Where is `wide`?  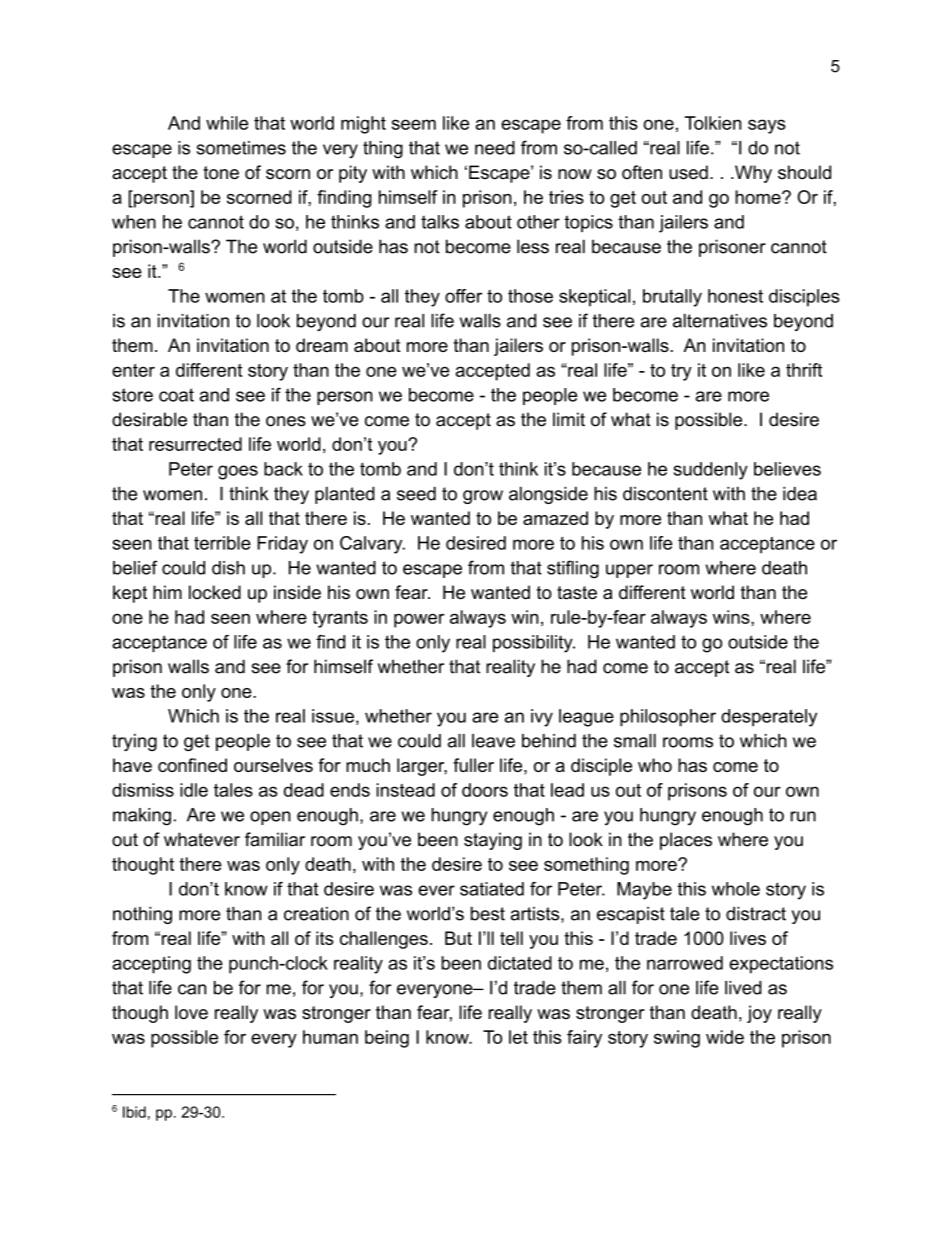 wide is located at coordinates (725, 1037).
